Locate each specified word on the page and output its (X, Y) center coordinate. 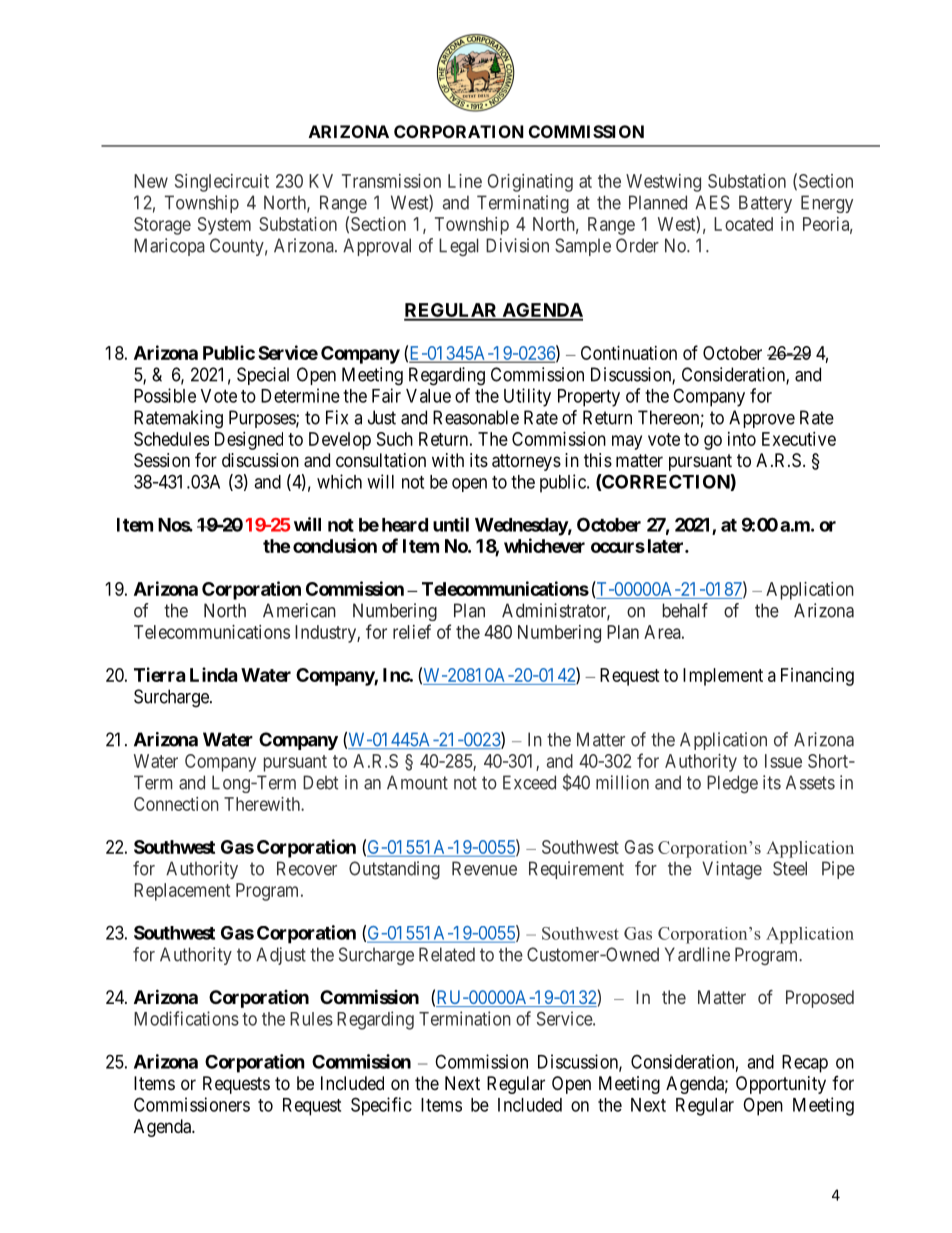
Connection (176, 804)
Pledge (732, 784)
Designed (249, 441)
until (451, 524)
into (742, 439)
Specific (381, 1106)
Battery (765, 204)
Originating (530, 183)
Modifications (186, 1018)
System (224, 226)
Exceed (529, 782)
